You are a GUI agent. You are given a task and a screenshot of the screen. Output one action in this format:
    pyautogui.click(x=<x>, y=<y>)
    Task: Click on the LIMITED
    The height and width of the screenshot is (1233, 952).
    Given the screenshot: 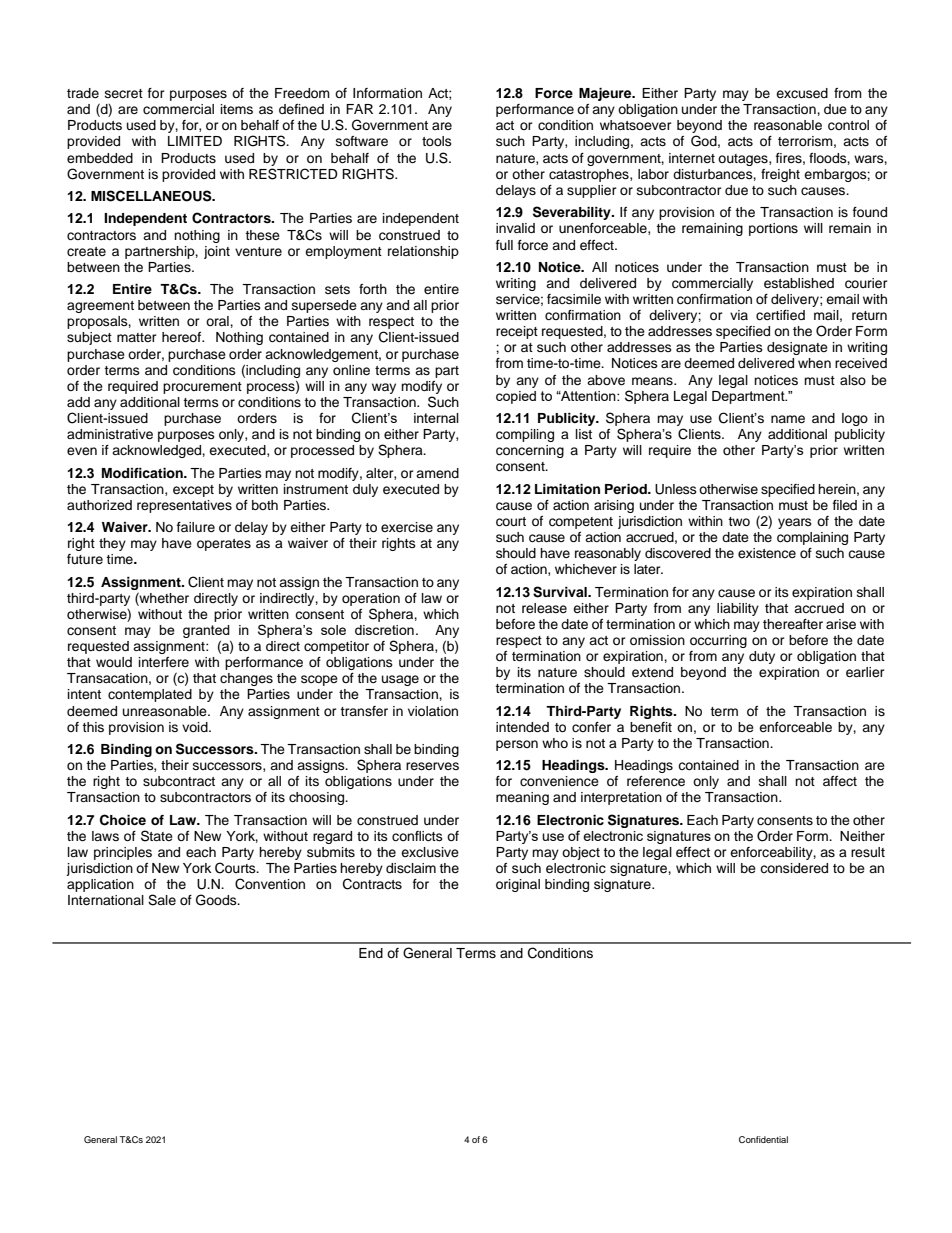 What is the action you would take?
    pyautogui.click(x=195, y=141)
